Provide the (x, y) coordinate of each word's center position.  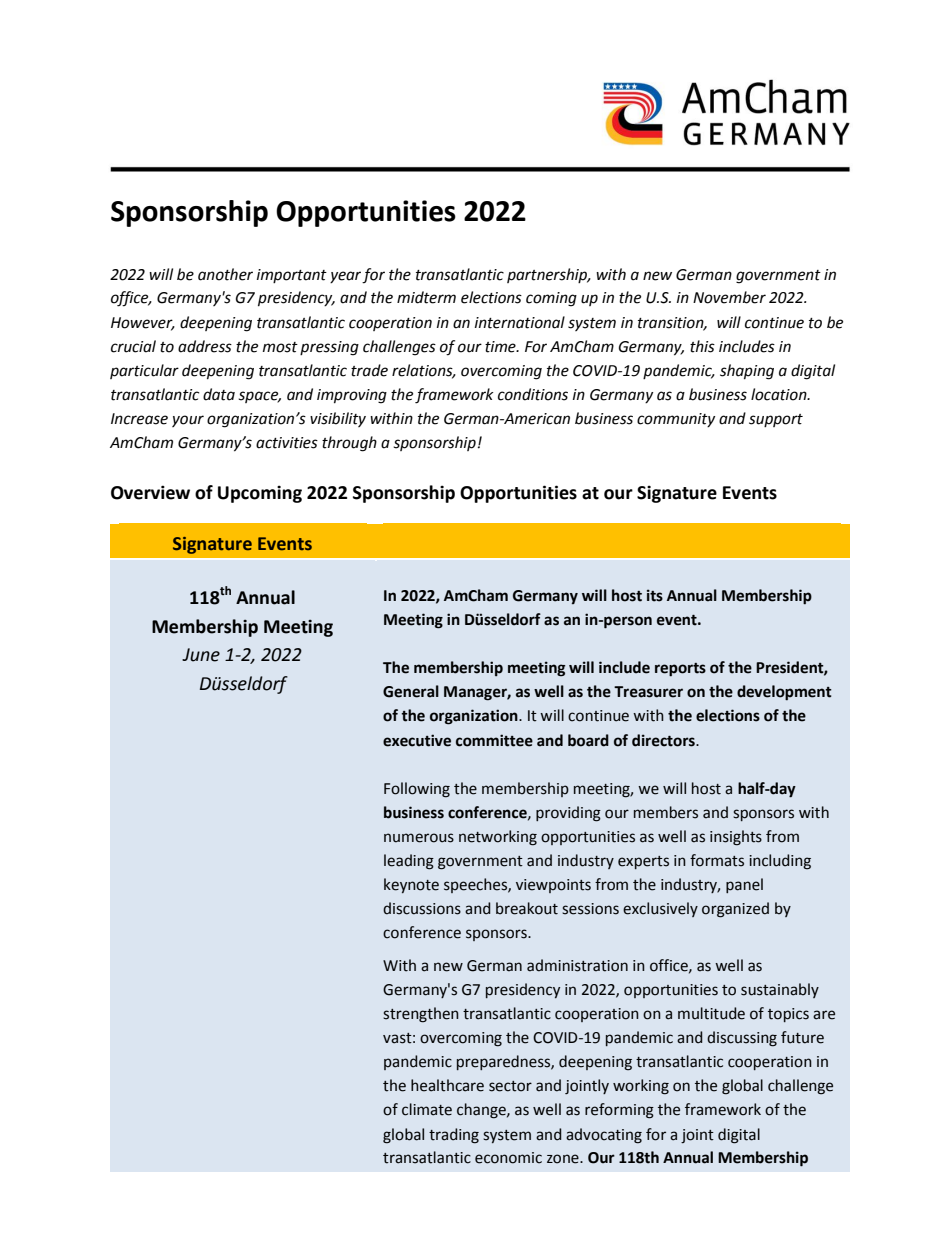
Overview (150, 492)
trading (454, 1136)
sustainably (780, 990)
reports (680, 670)
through (349, 444)
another (225, 274)
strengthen (421, 1015)
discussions (422, 908)
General (411, 691)
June (201, 655)
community (676, 420)
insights (736, 838)
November (729, 297)
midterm (426, 297)
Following (417, 790)
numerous (419, 838)
